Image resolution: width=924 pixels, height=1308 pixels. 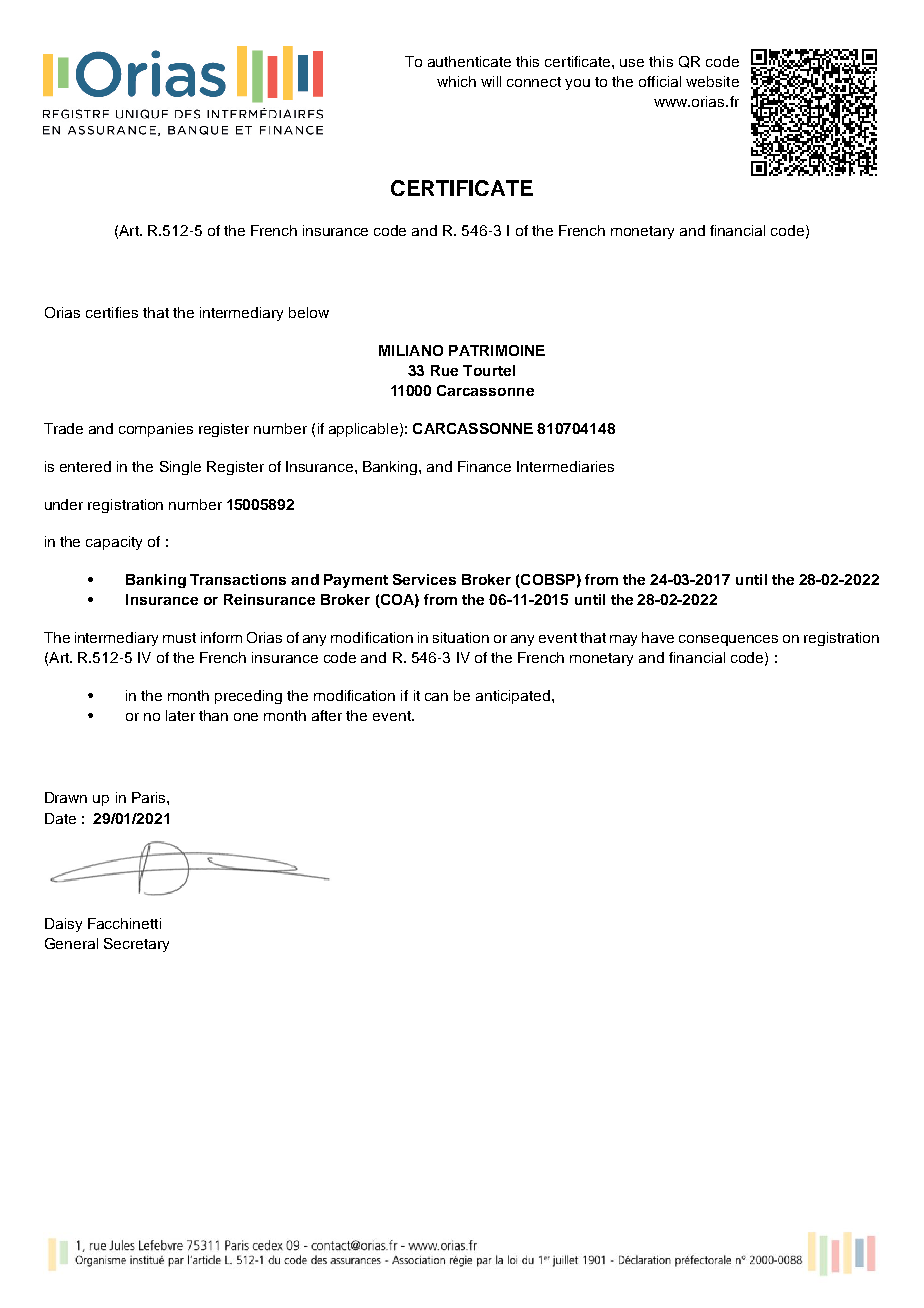 What do you see at coordinates (456, 81) in the screenshot?
I see `which` at bounding box center [456, 81].
